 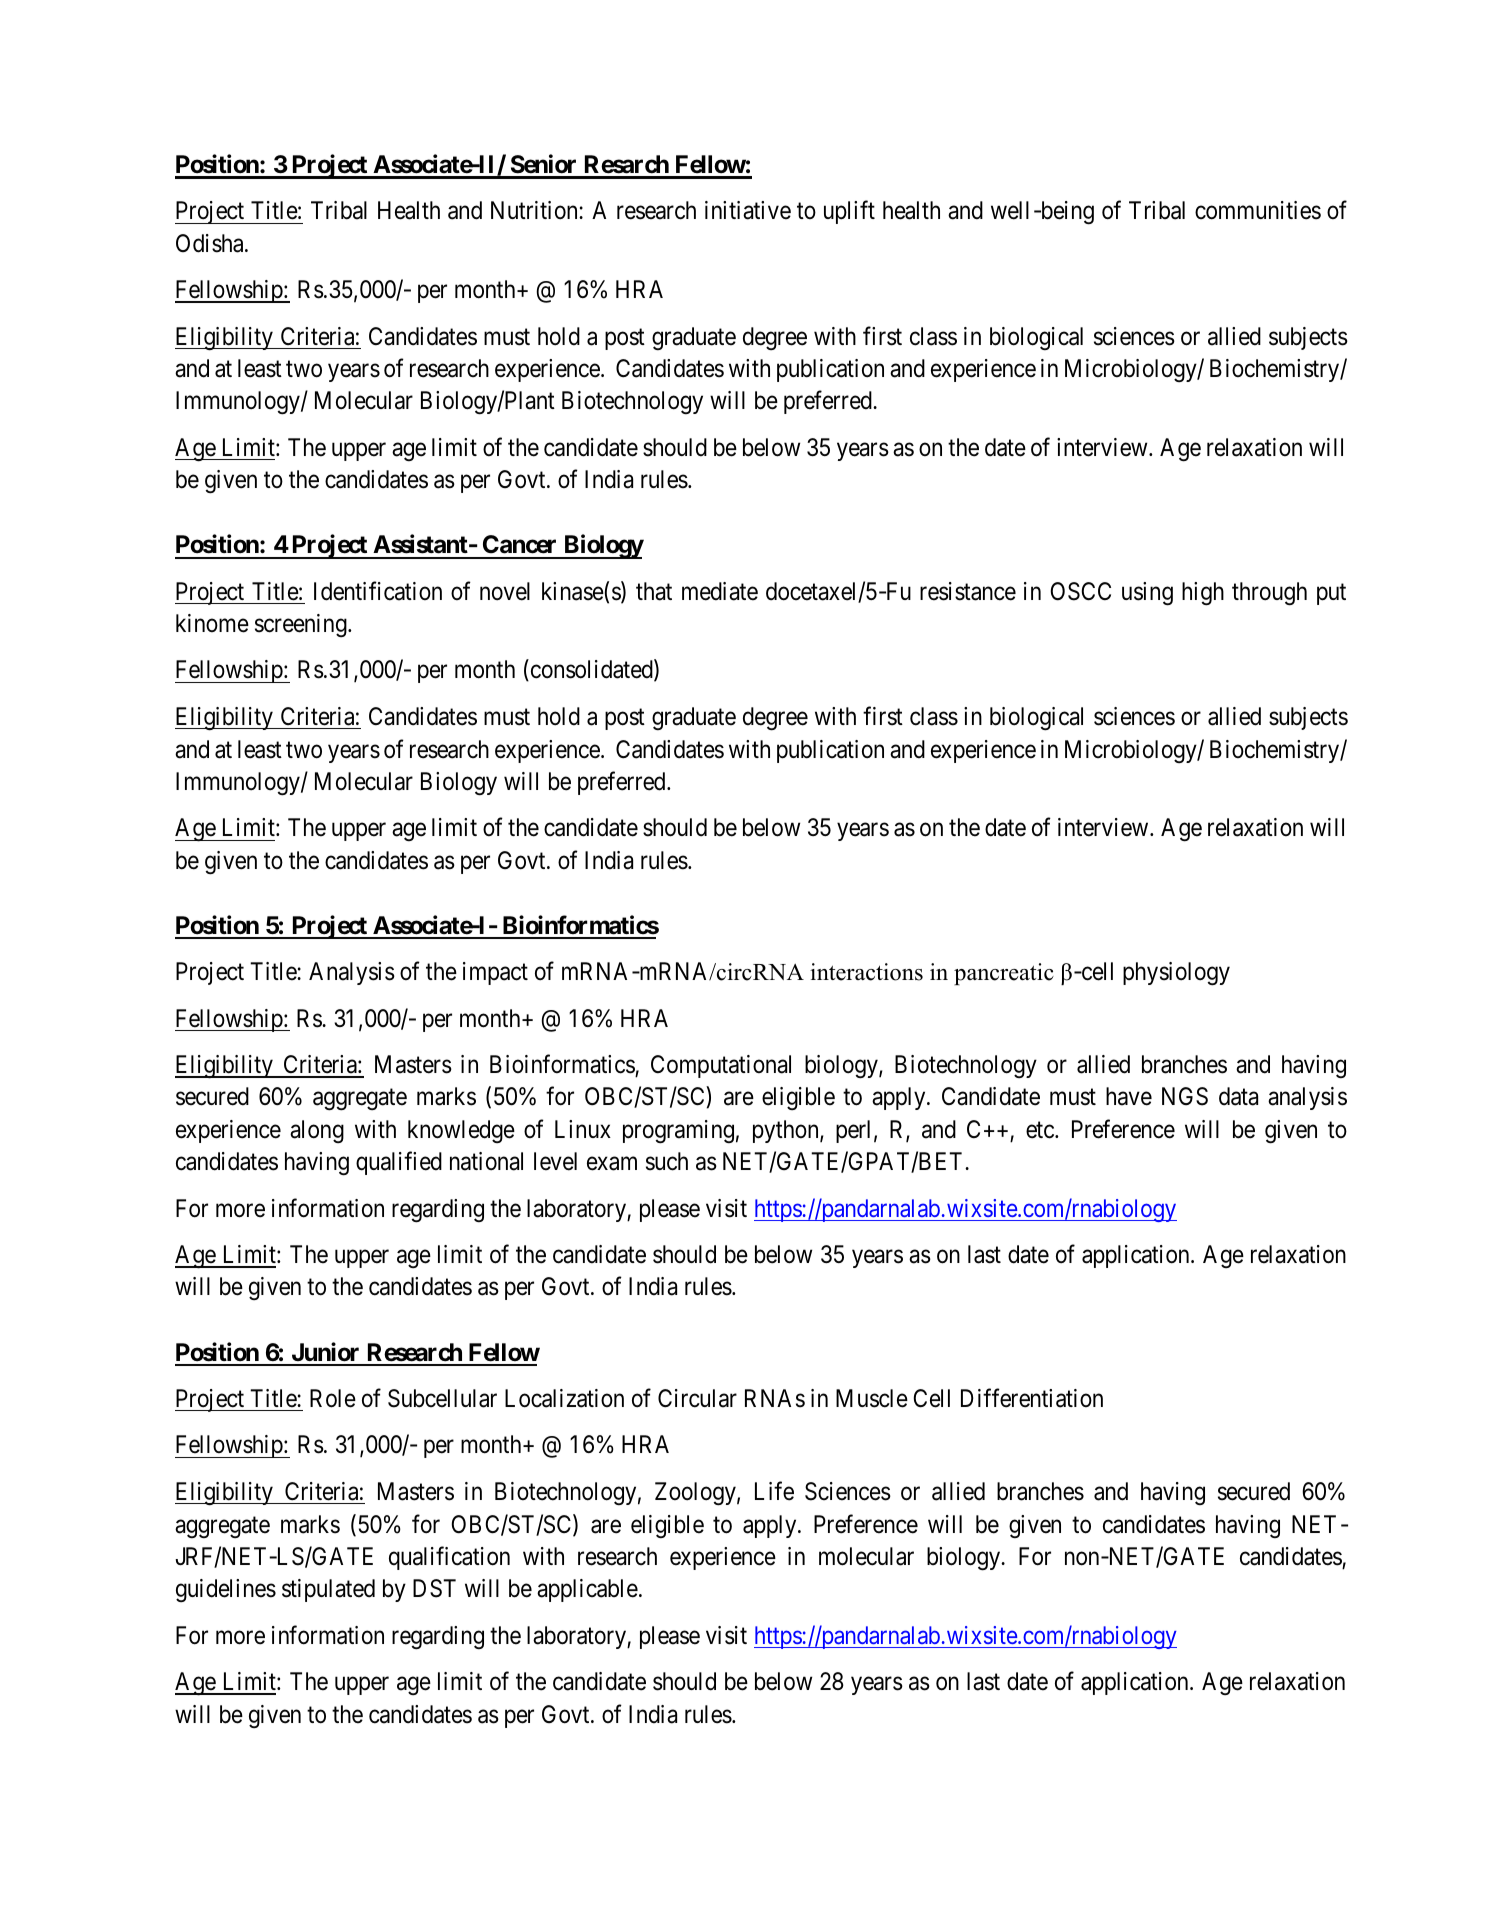 I want to click on initiative, so click(x=748, y=210).
